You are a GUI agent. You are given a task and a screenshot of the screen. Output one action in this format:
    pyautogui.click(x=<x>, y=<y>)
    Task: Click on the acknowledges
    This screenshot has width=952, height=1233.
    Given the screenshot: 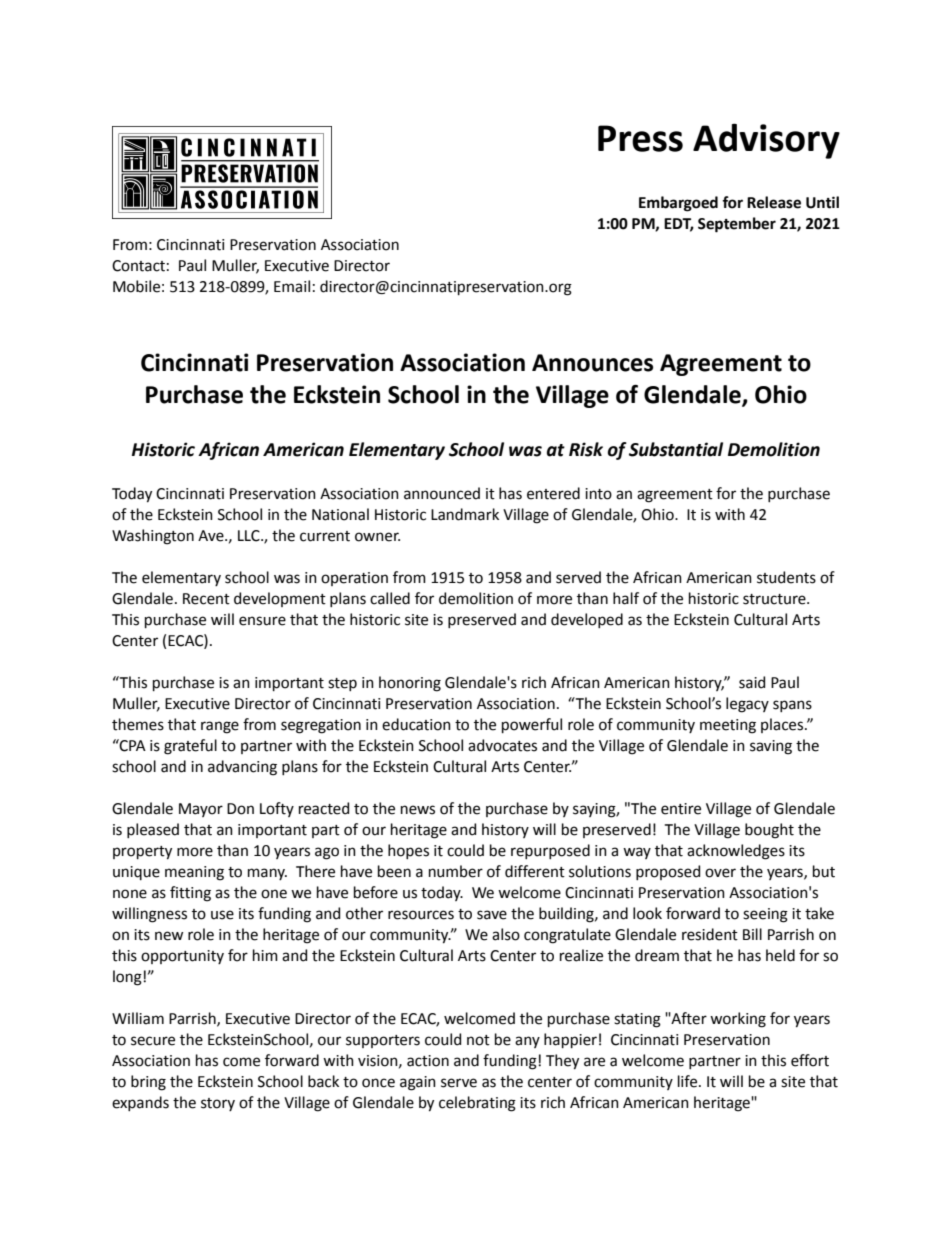 What is the action you would take?
    pyautogui.click(x=736, y=852)
